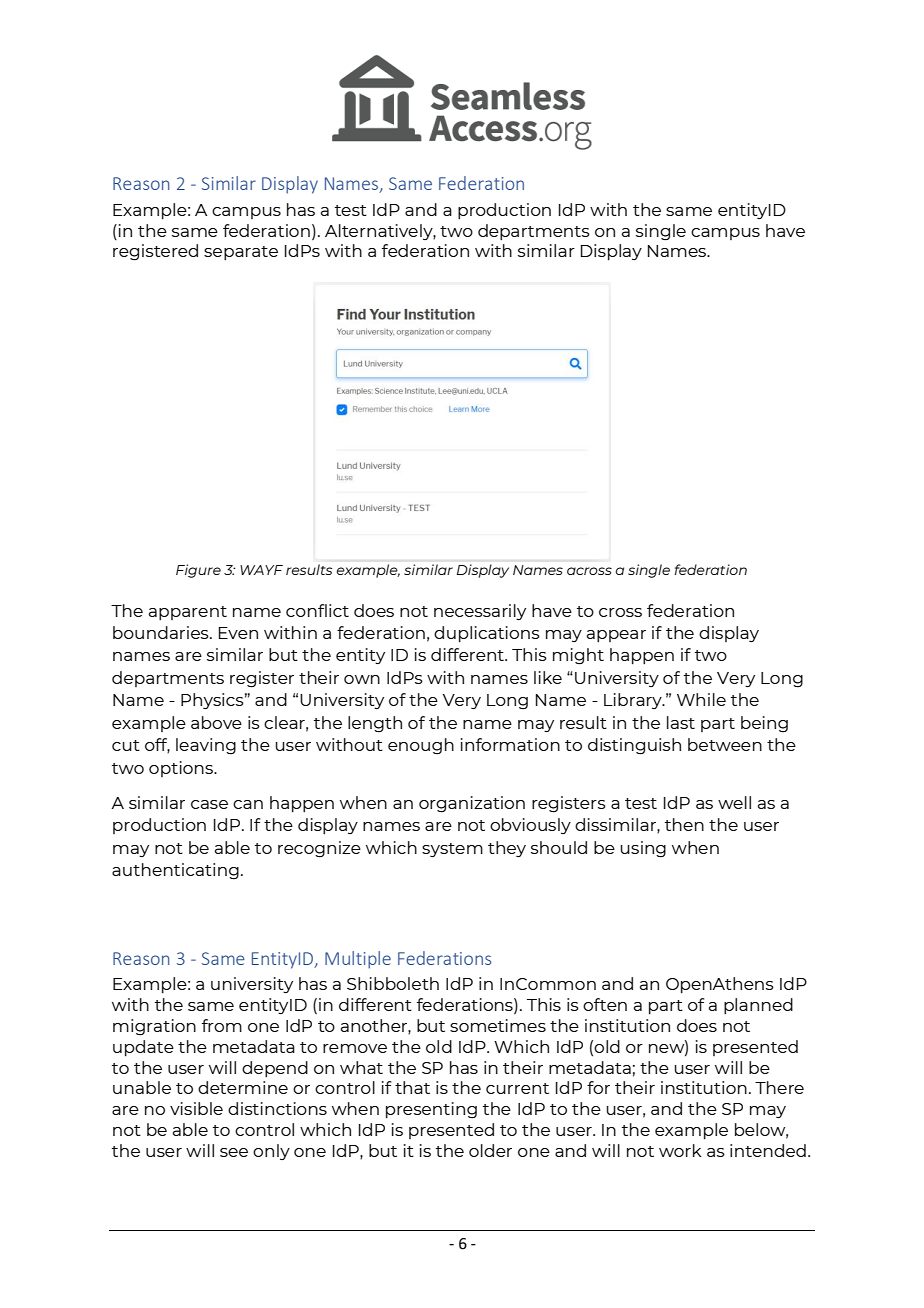 The image size is (924, 1308). I want to click on visible, so click(196, 1108).
